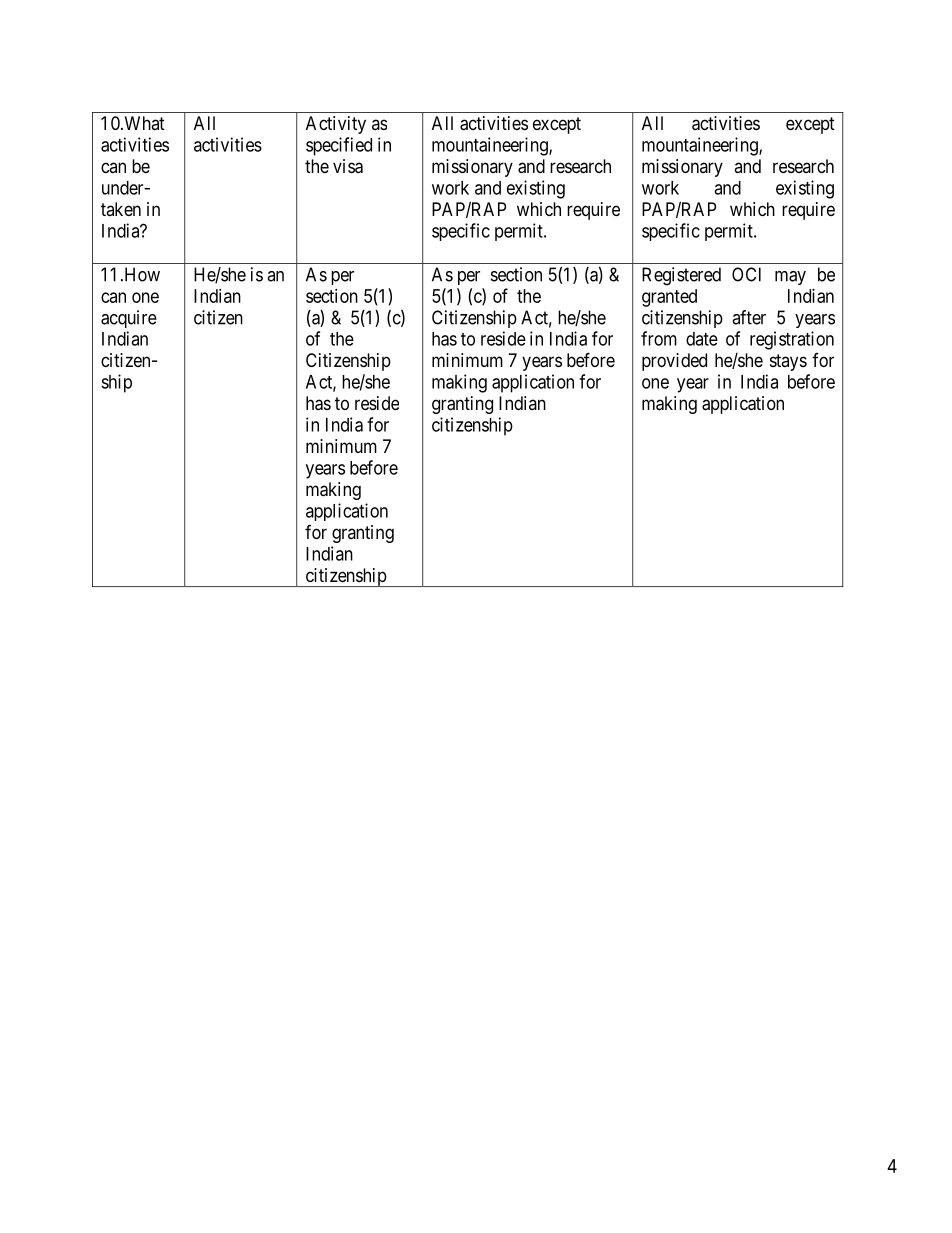 This screenshot has height=1233, width=952. What do you see at coordinates (659, 338) in the screenshot?
I see `from` at bounding box center [659, 338].
